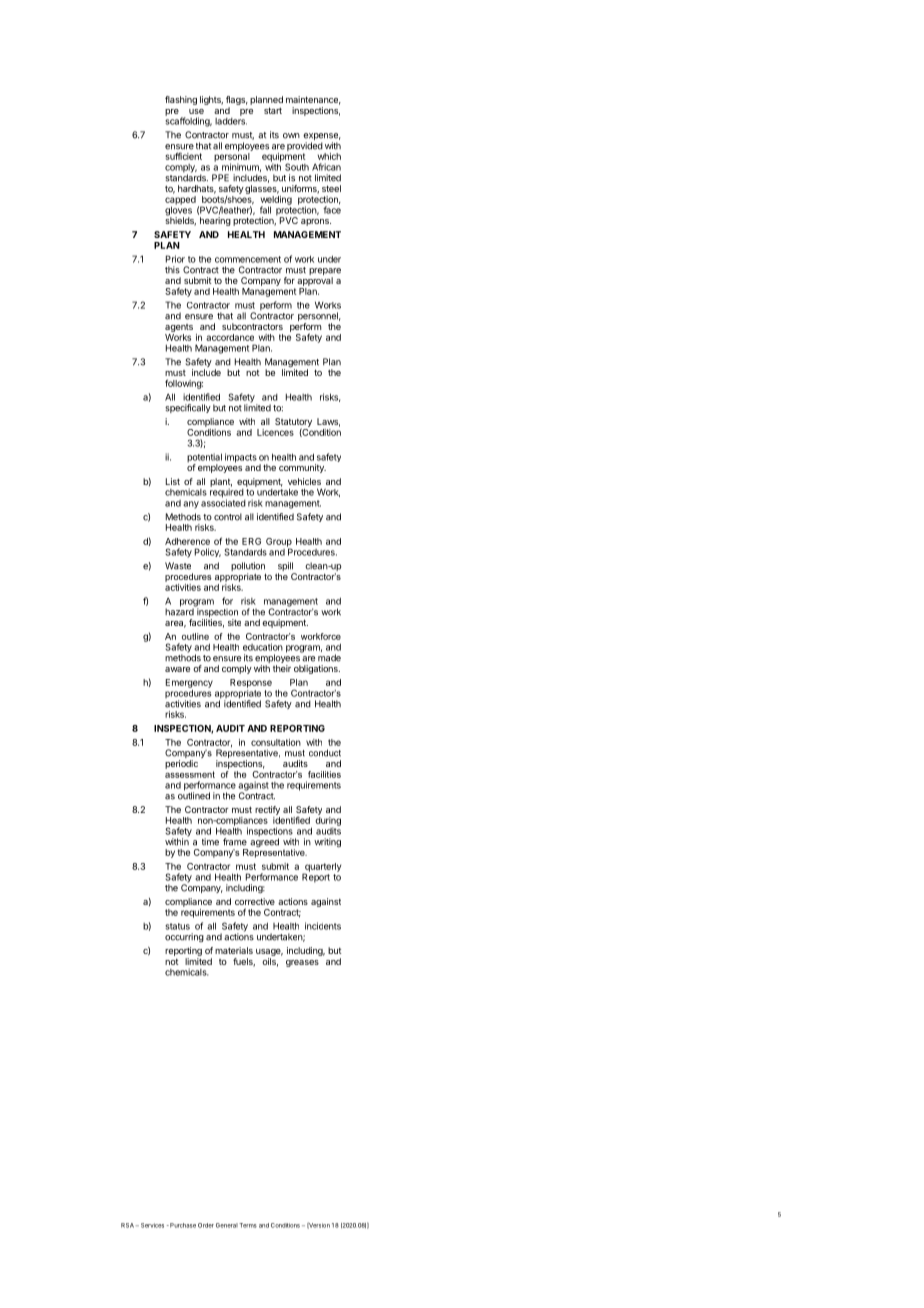  I want to click on site, so click(234, 622).
